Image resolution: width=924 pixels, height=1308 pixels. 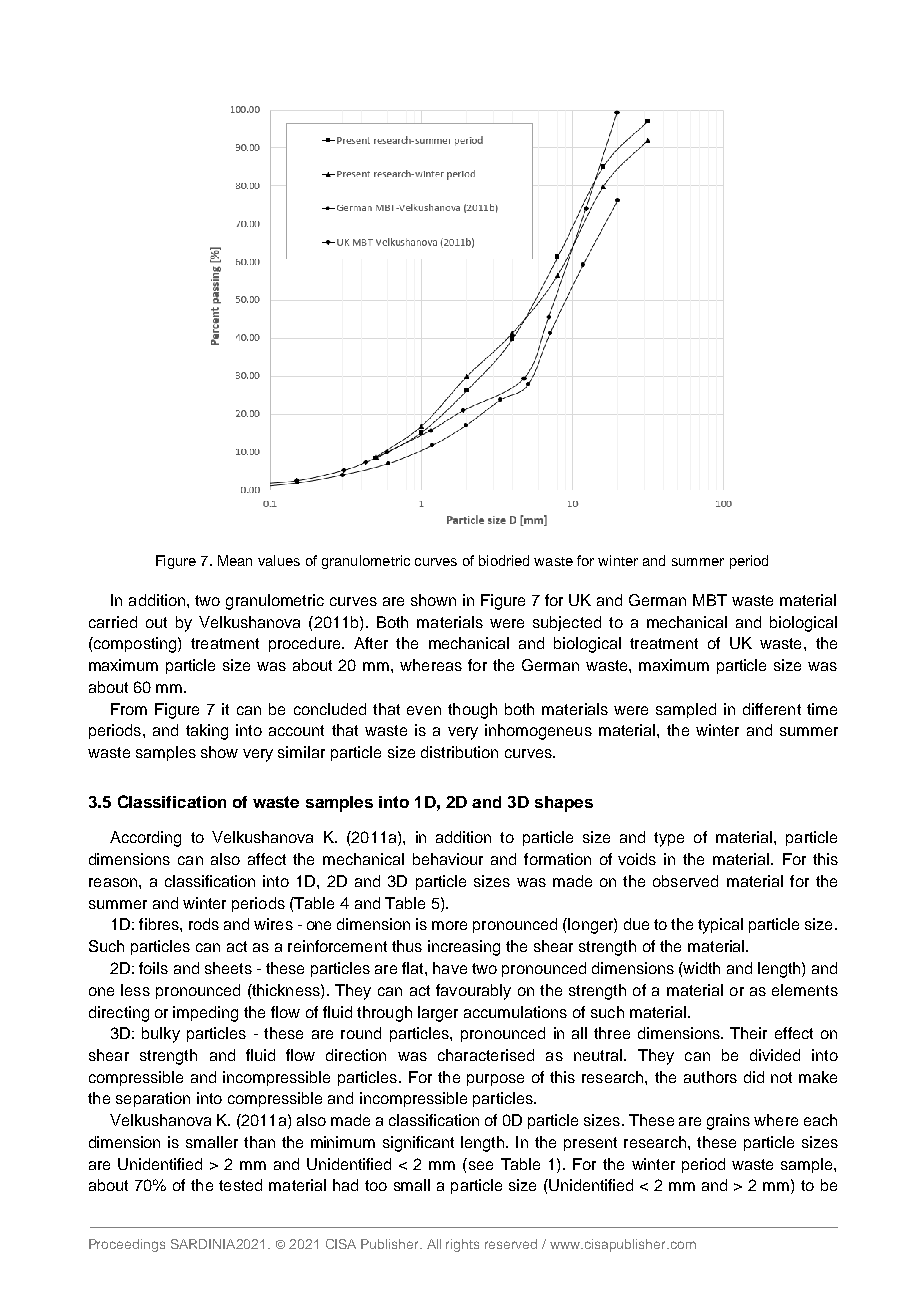 What do you see at coordinates (720, 926) in the screenshot?
I see `typical` at bounding box center [720, 926].
